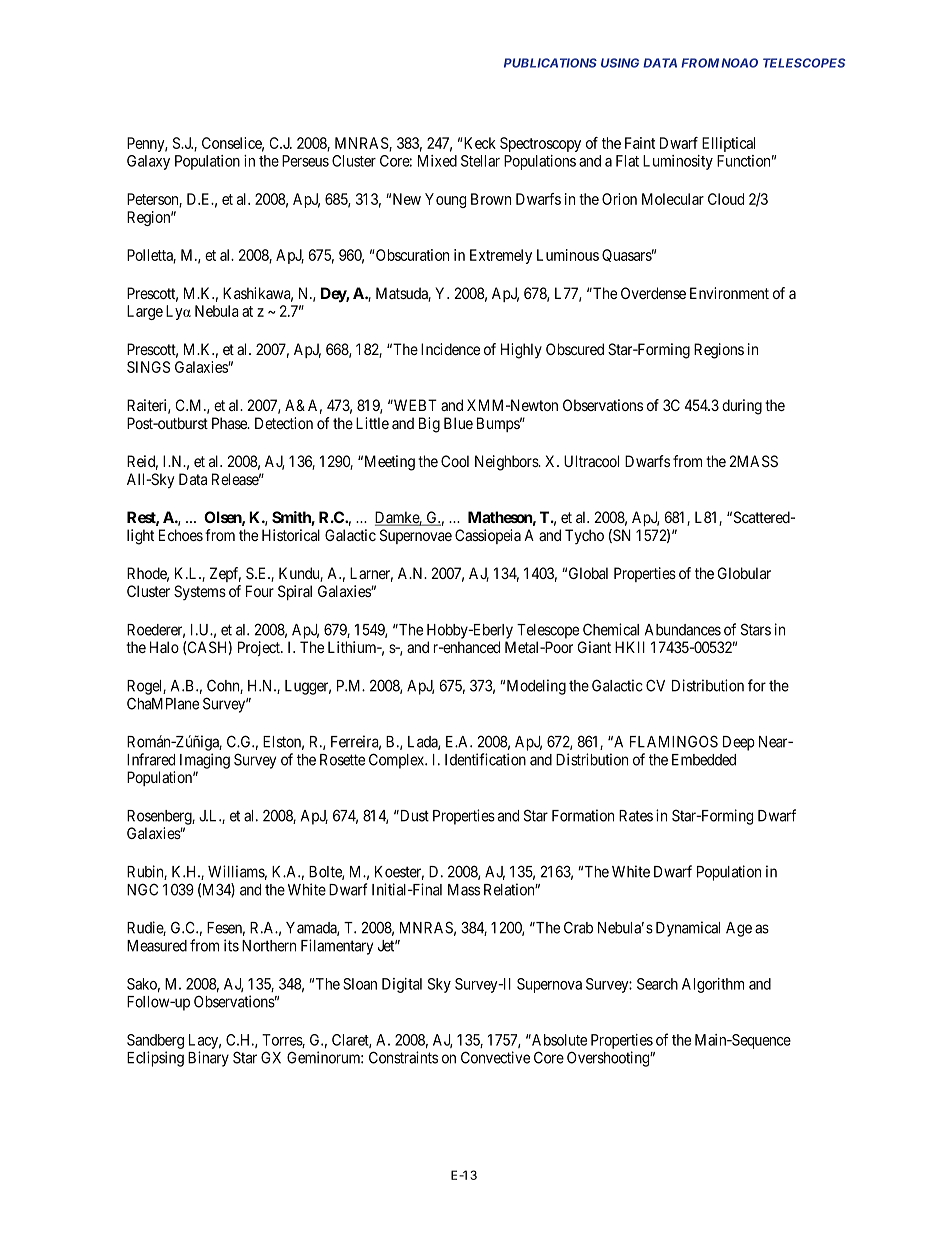 The height and width of the page is (1233, 952). I want to click on Galaxy, so click(148, 162).
